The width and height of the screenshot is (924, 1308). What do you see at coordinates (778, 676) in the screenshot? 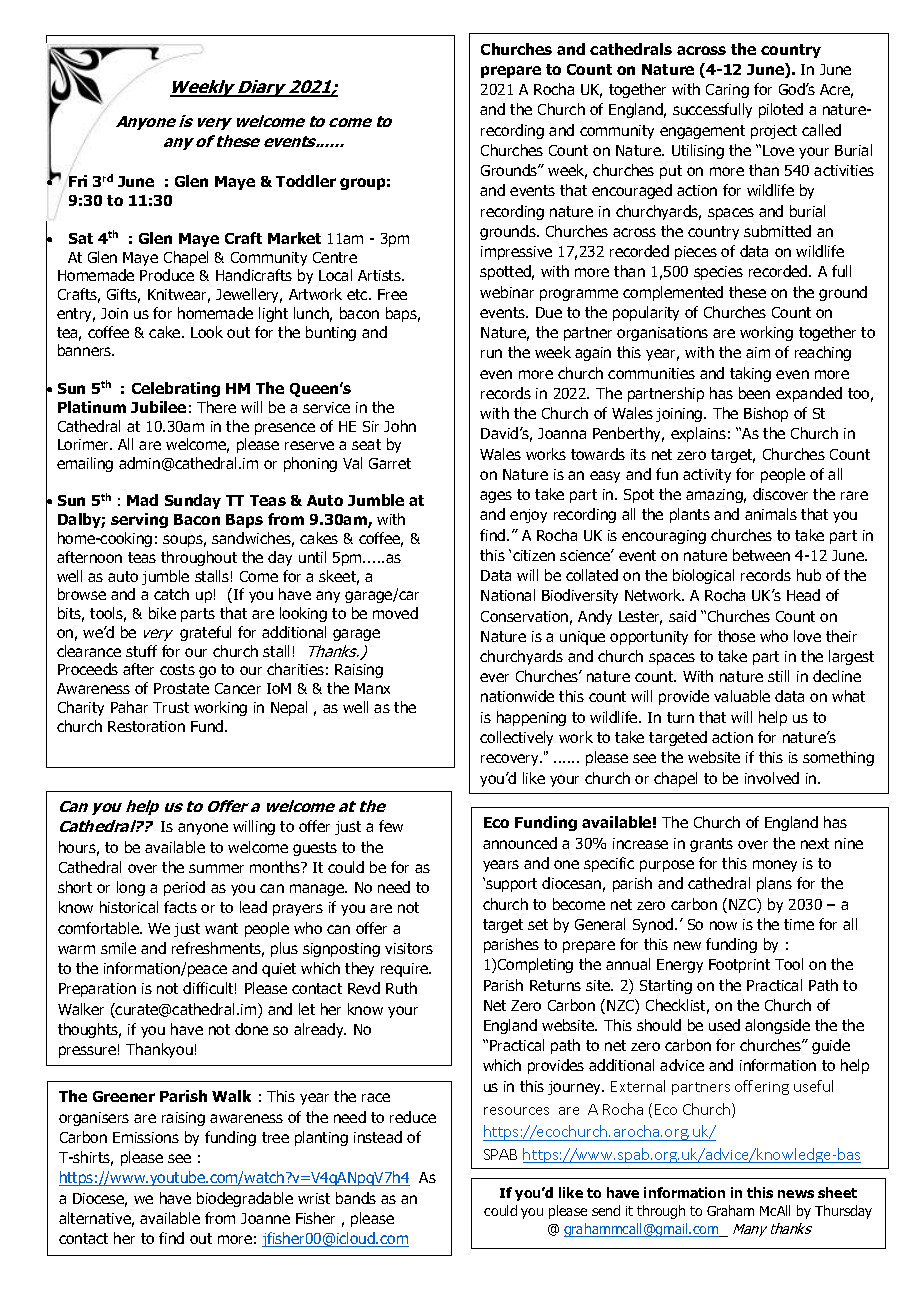
I see `still` at bounding box center [778, 676].
